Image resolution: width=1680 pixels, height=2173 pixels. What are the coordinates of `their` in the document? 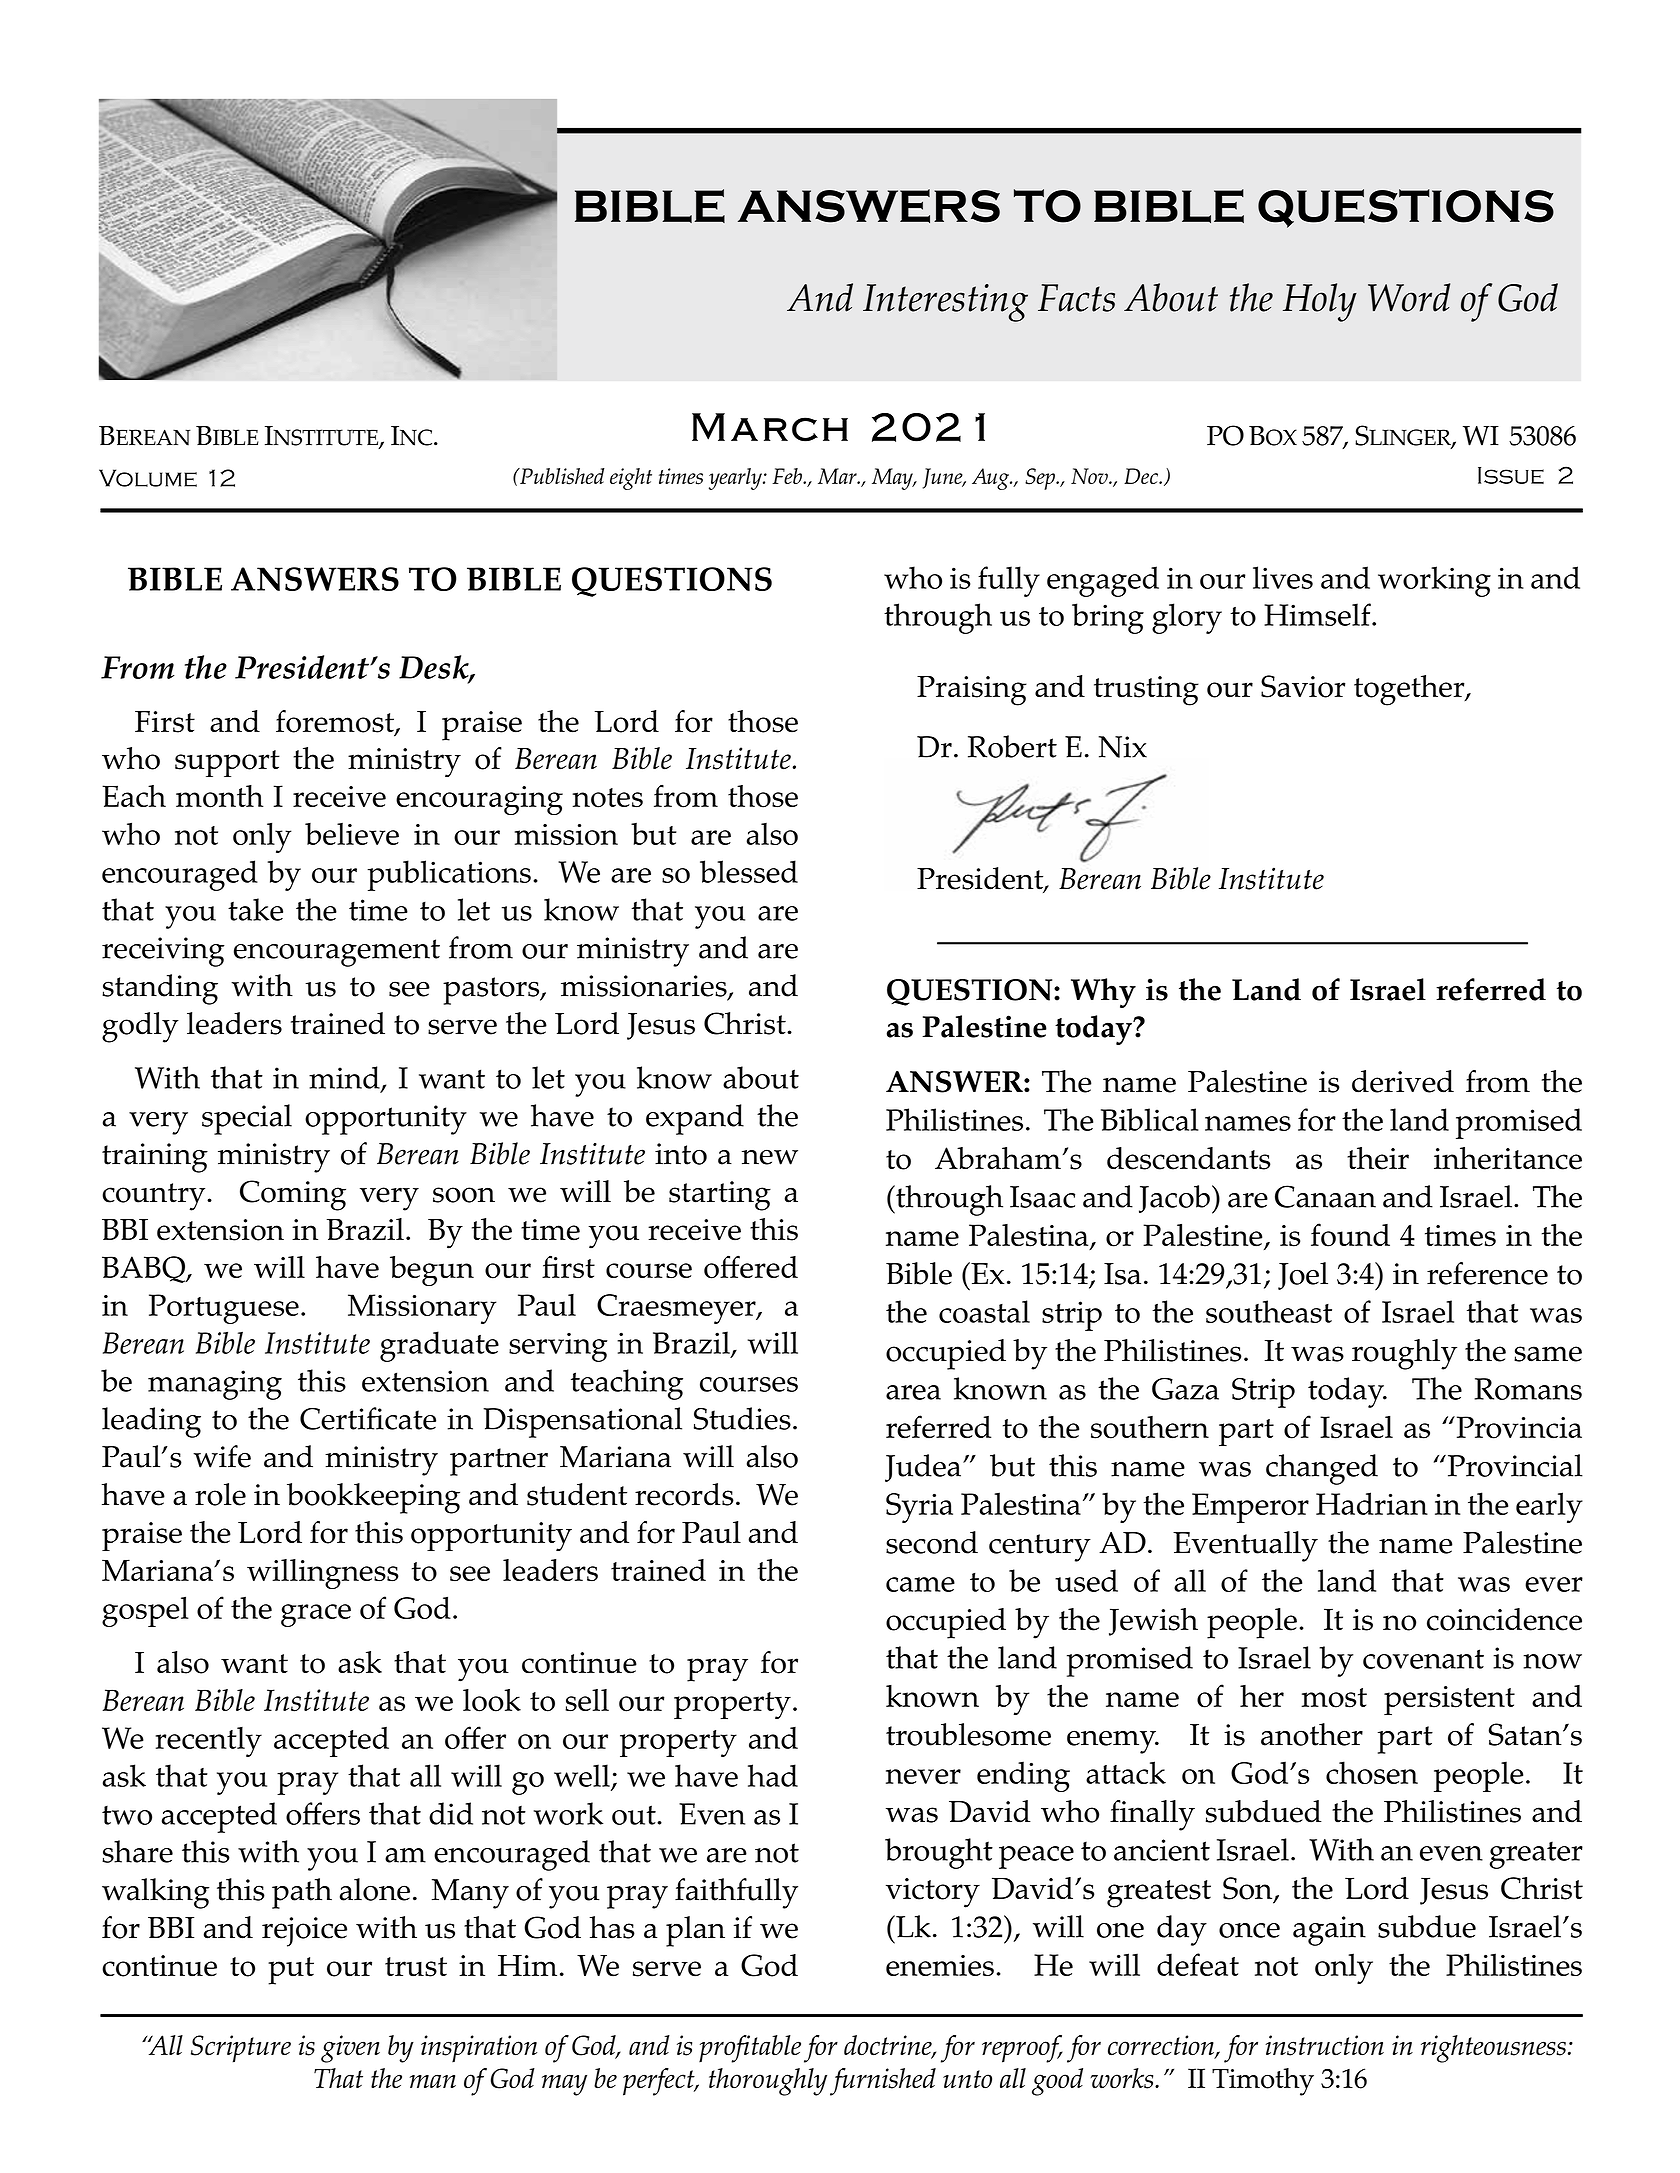 It's located at (1378, 1158).
